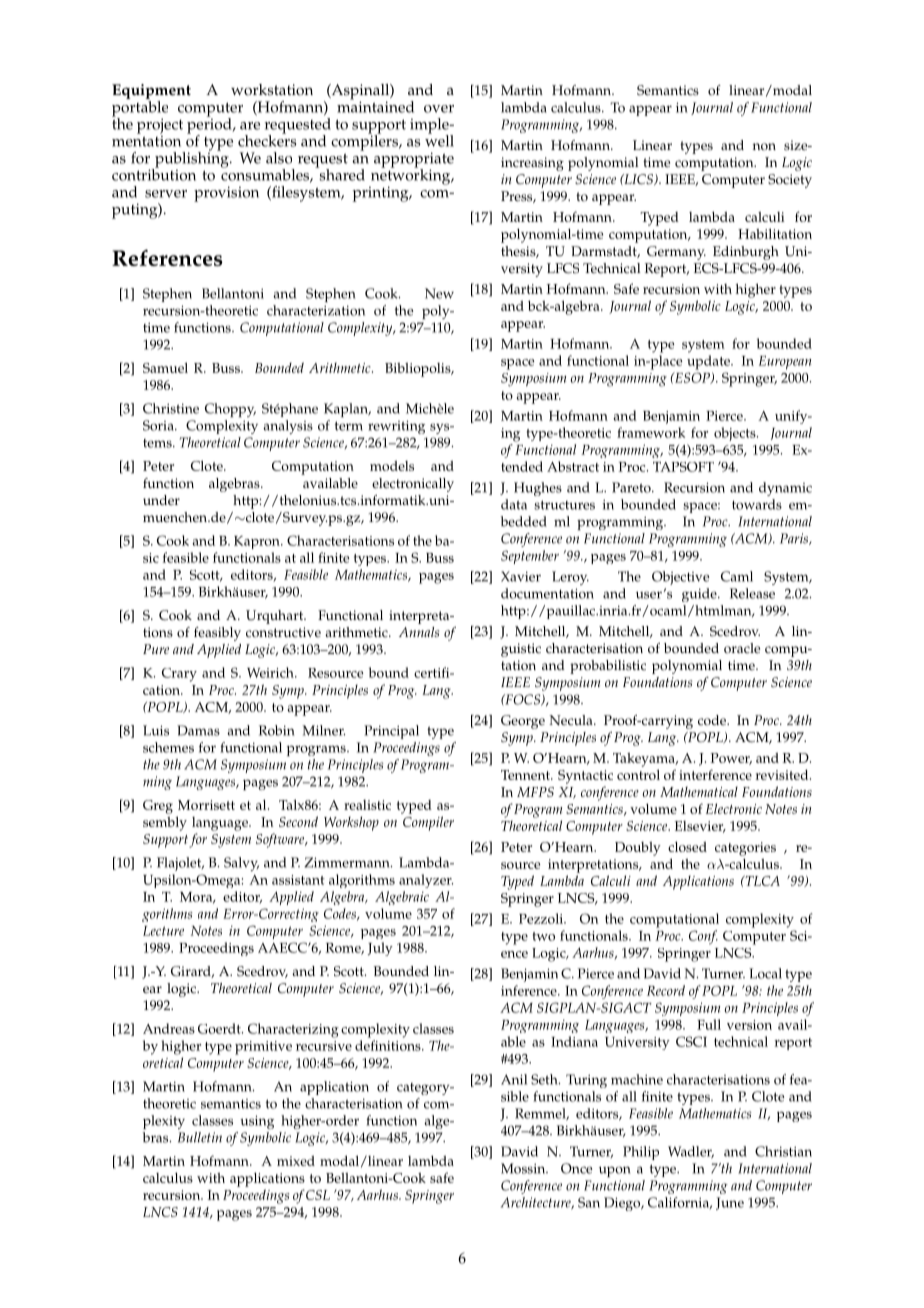  Describe the element at coordinates (419, 632) in the screenshot. I see `Annals` at that location.
